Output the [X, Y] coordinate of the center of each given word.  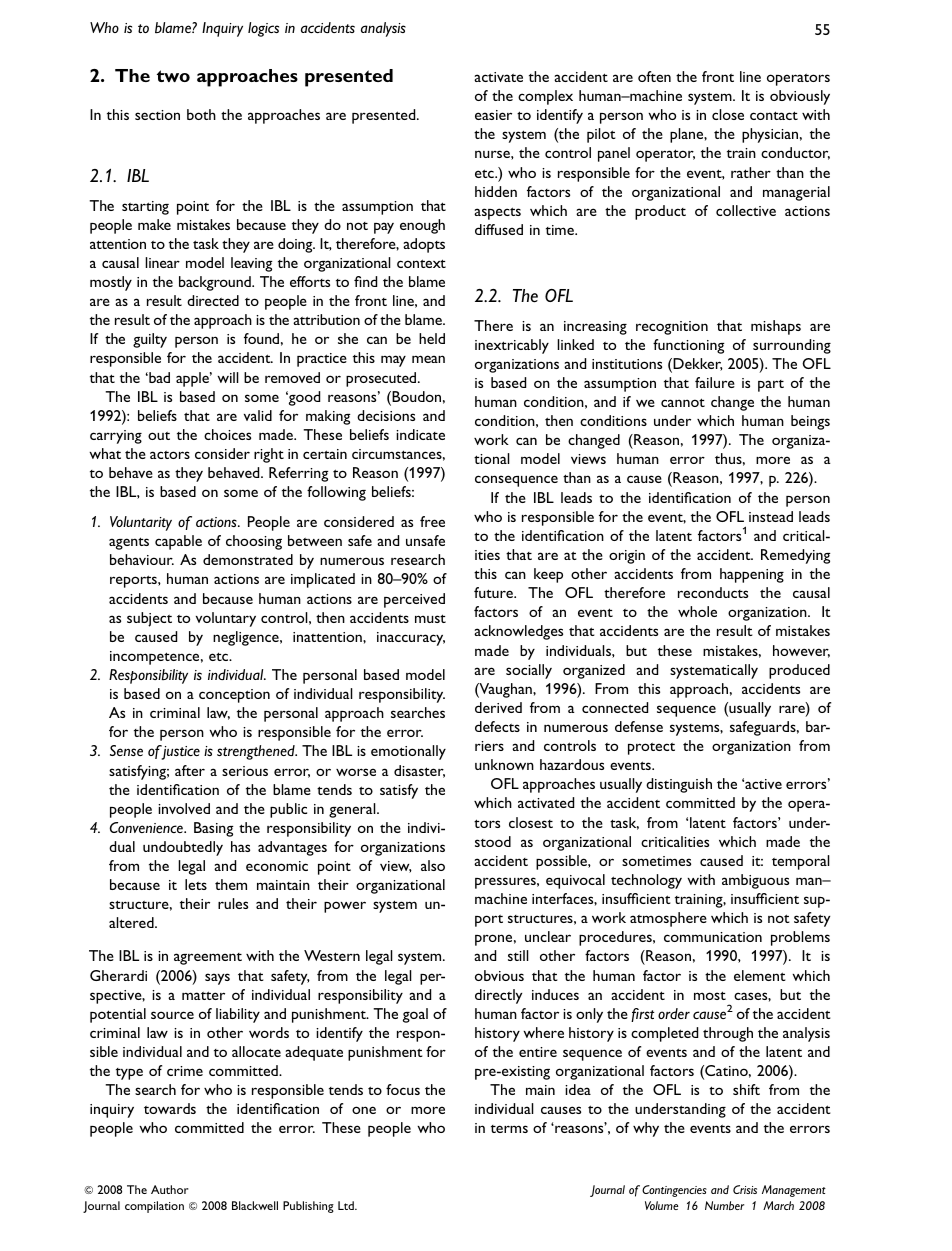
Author [170, 1189]
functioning [689, 346]
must [430, 618]
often [654, 76]
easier [493, 115]
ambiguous [755, 881]
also [433, 865]
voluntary [226, 619]
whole [697, 611]
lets [196, 884]
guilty [150, 340]
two [173, 76]
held [432, 338]
